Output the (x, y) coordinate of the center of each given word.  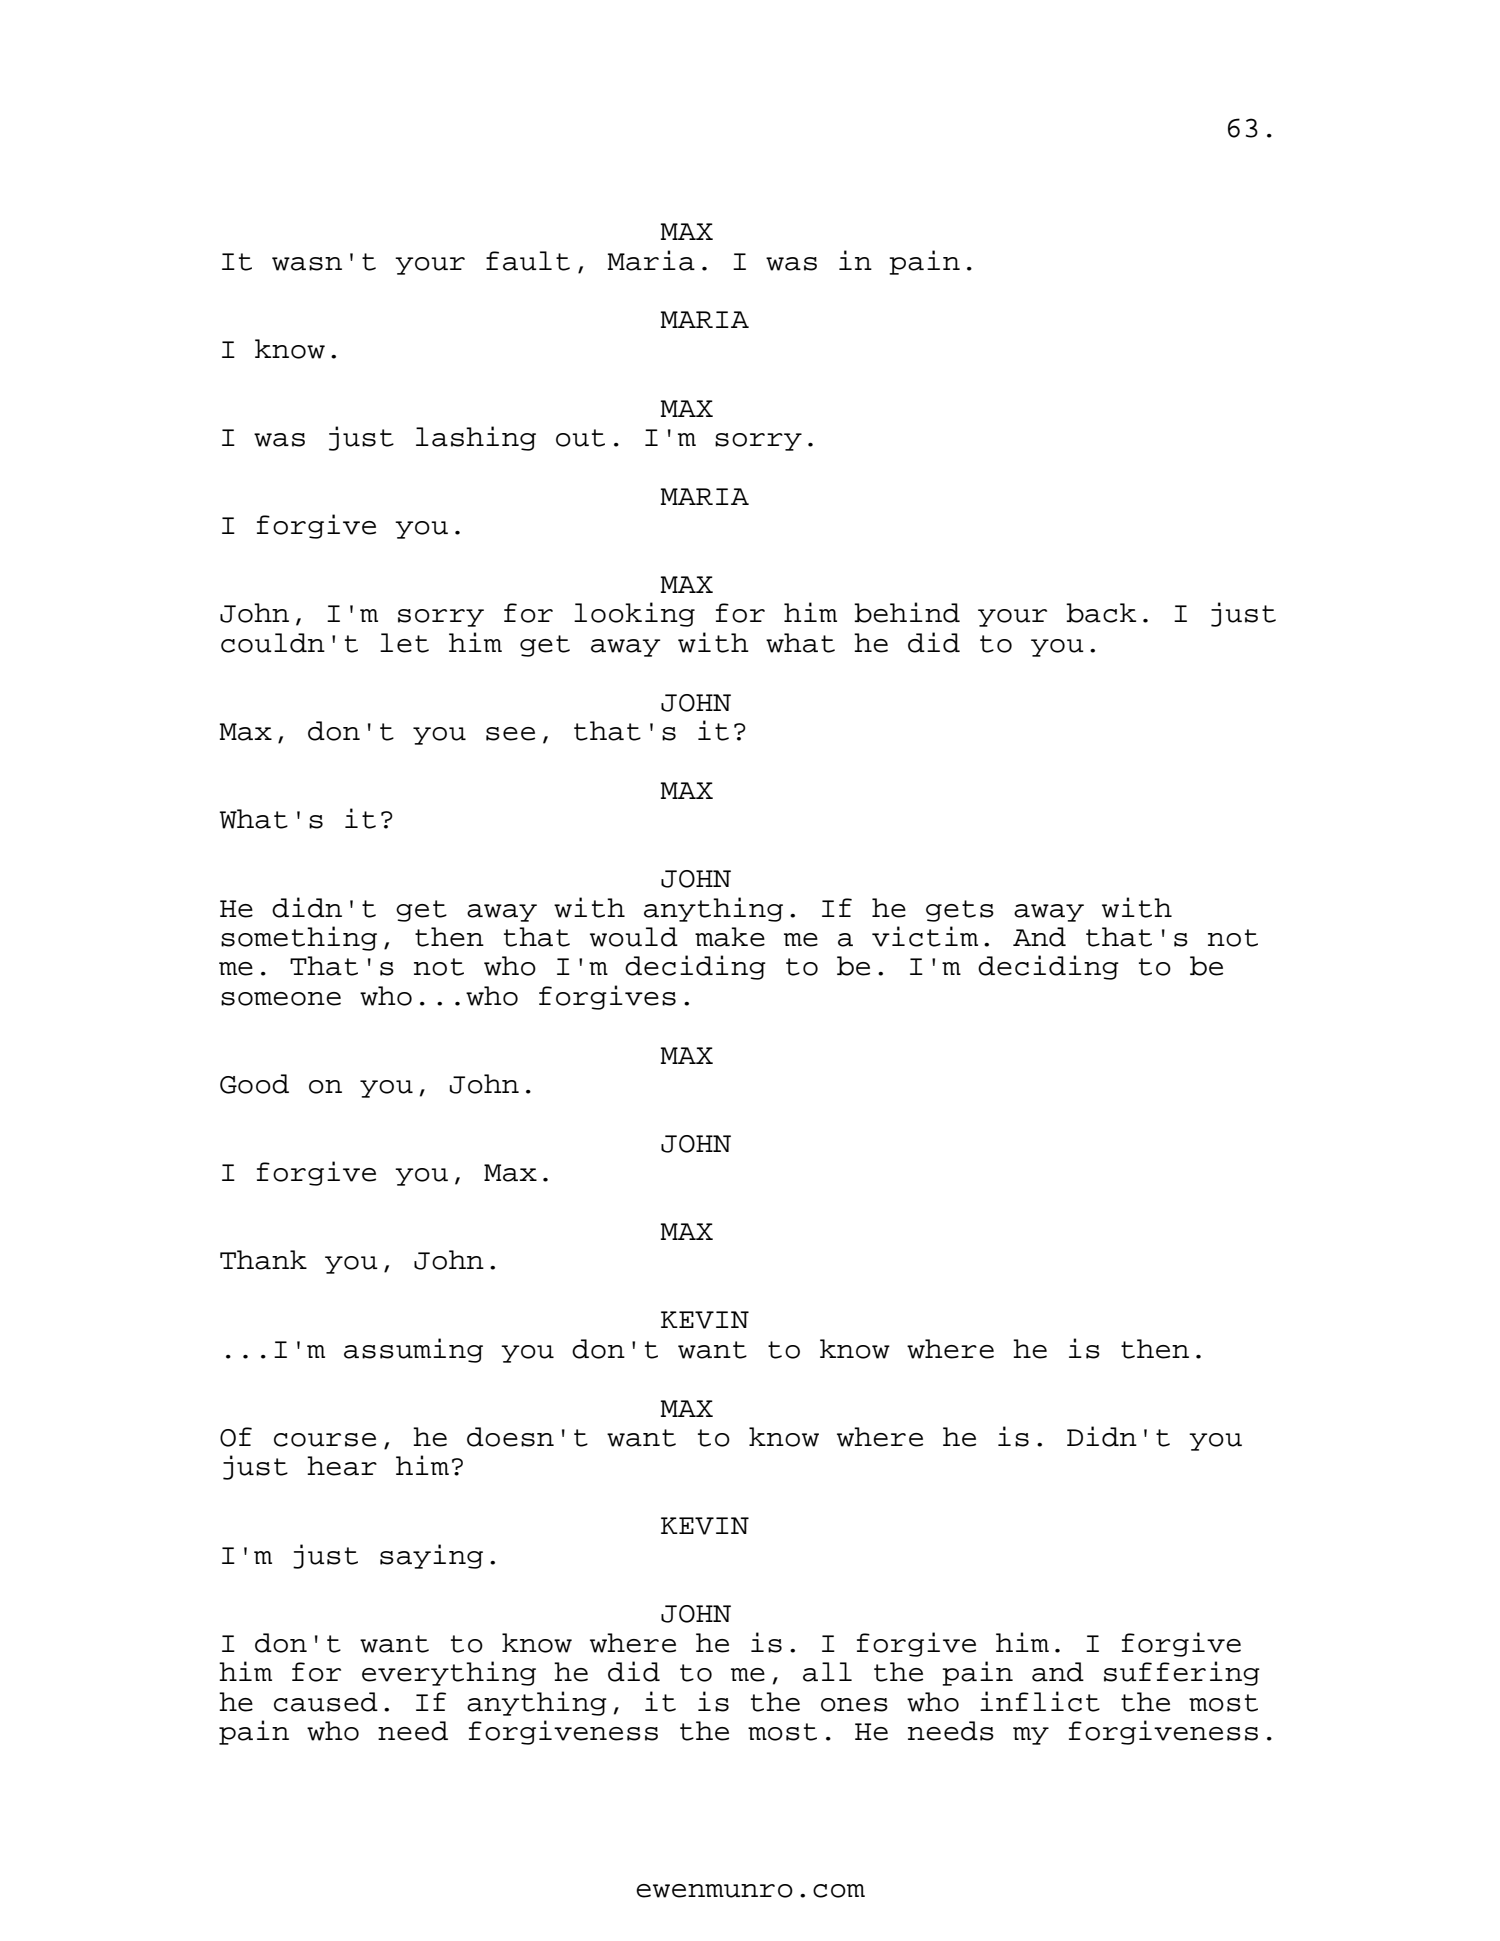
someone (281, 999)
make (730, 937)
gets (960, 911)
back (1101, 613)
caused (326, 1702)
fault (528, 261)
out (580, 438)
